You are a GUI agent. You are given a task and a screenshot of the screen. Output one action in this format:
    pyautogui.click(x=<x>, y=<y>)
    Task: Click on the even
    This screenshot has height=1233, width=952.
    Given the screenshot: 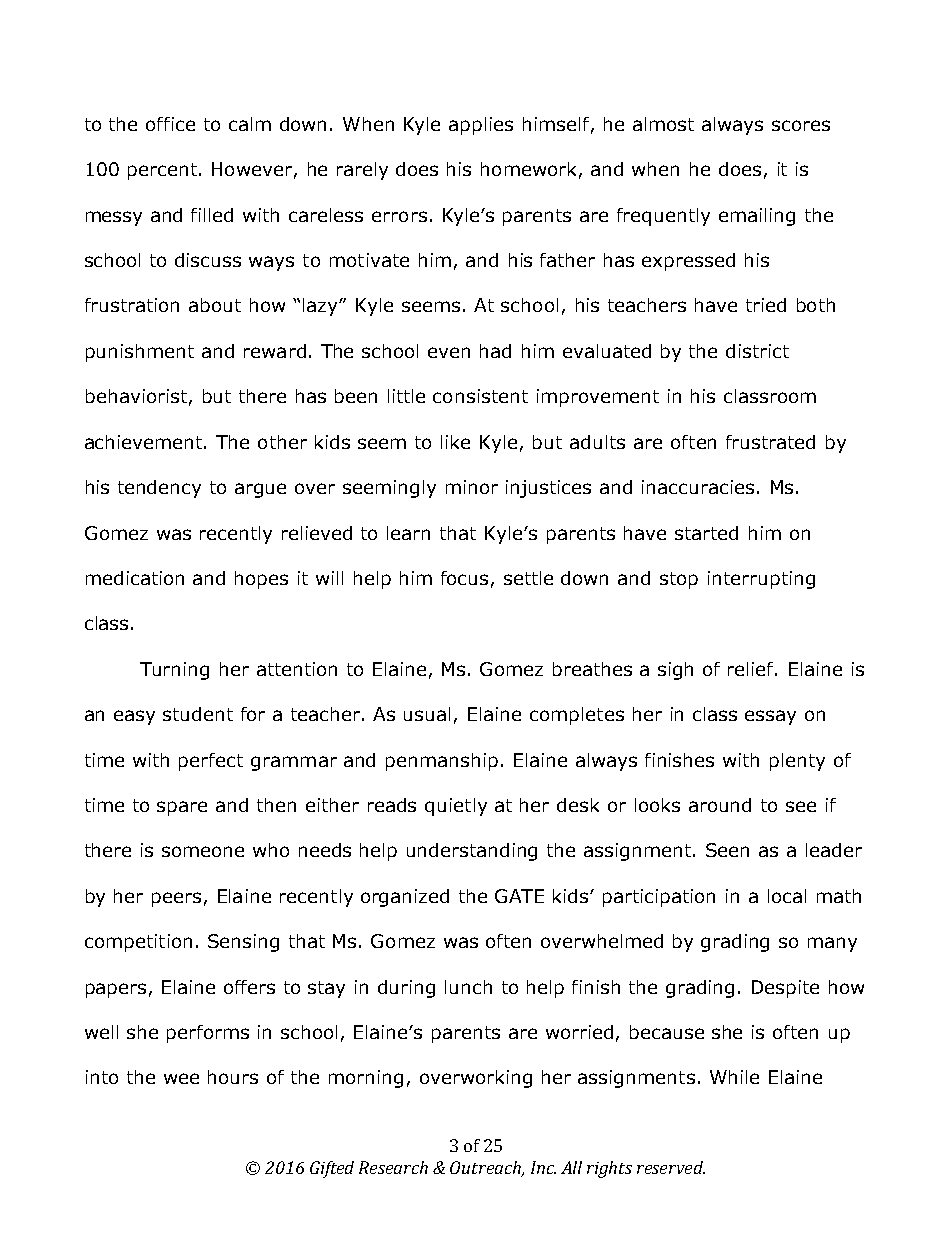 What is the action you would take?
    pyautogui.click(x=449, y=352)
